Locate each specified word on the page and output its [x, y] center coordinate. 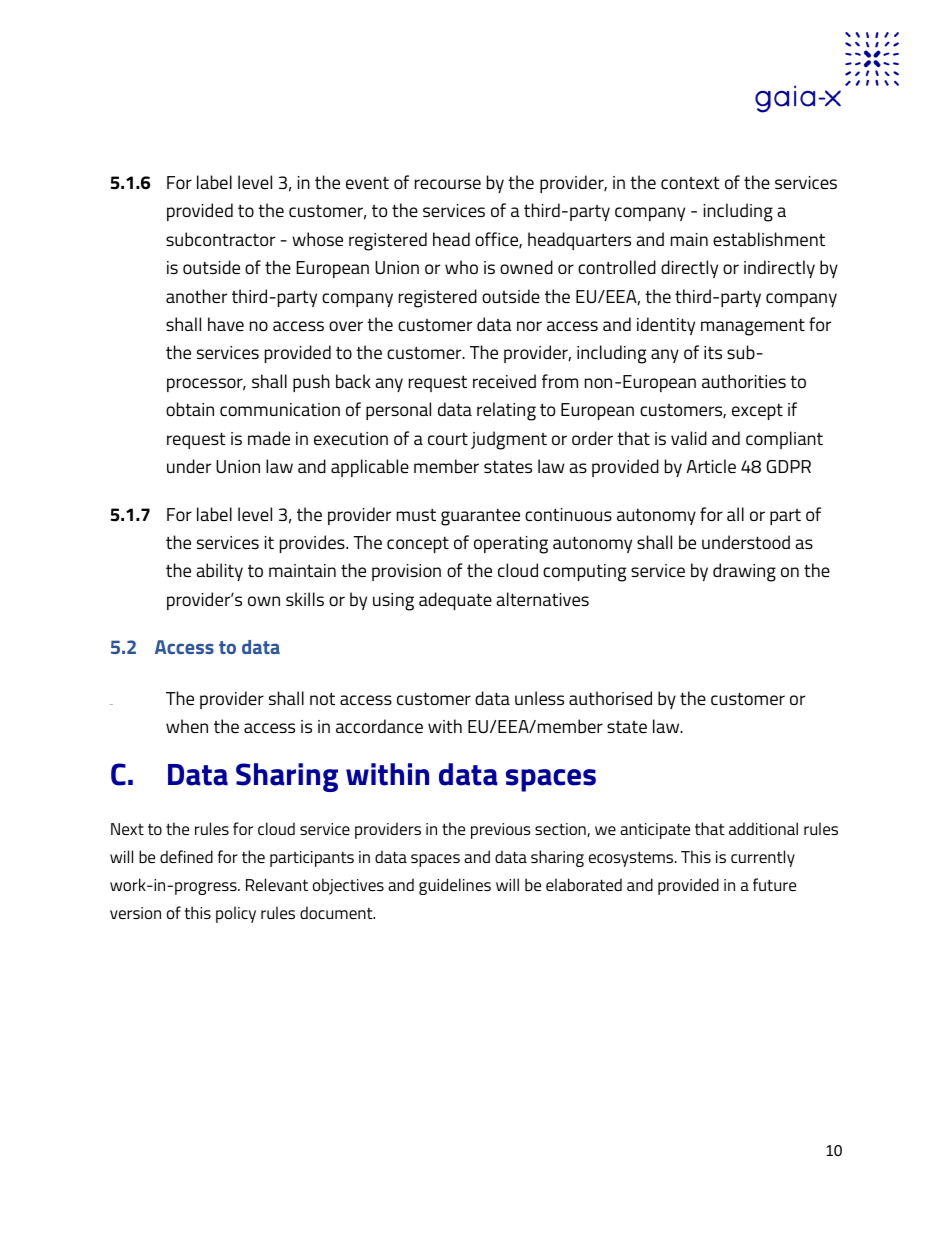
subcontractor [220, 239]
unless [539, 698]
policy [236, 914]
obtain [190, 409]
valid [689, 438]
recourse [448, 184]
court [448, 439]
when [187, 726]
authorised [610, 698]
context [690, 182]
